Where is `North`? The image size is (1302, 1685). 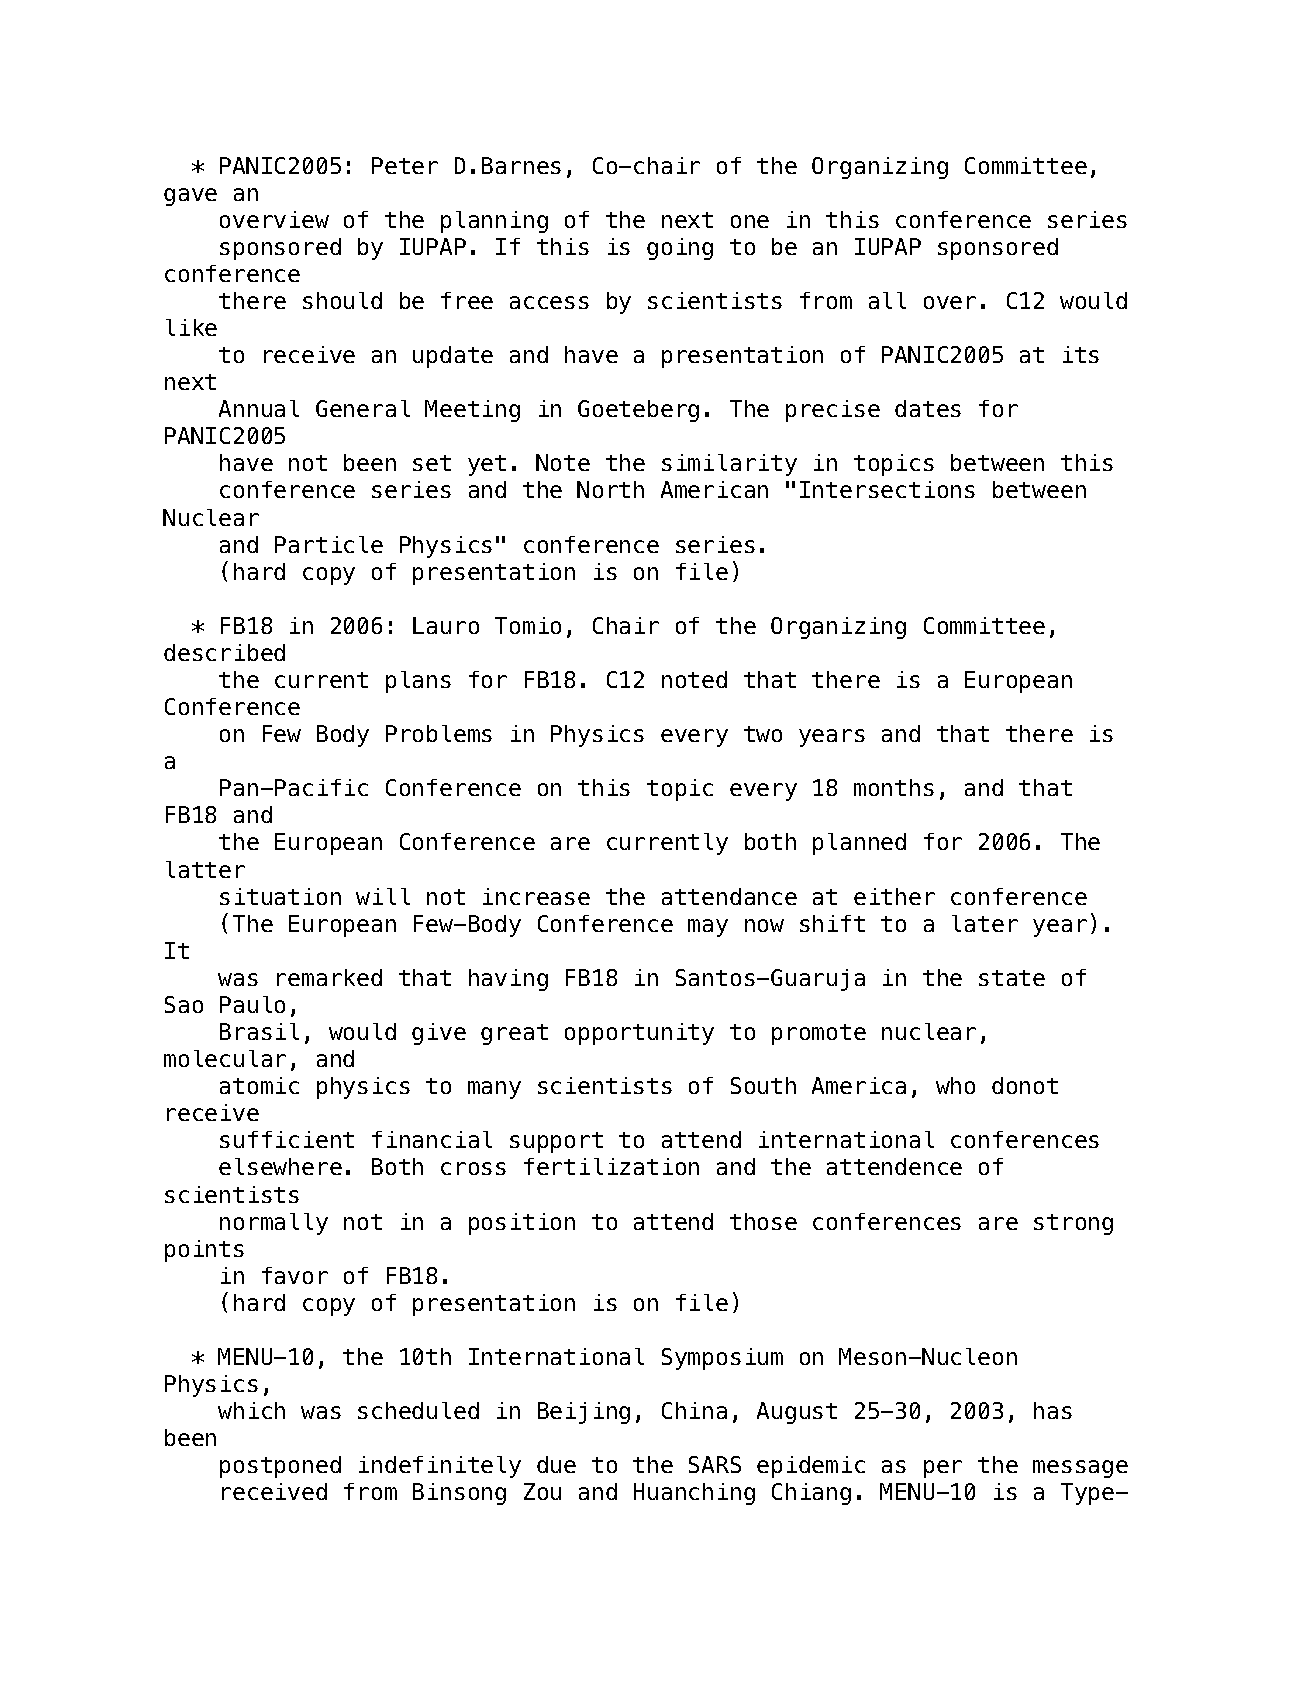
North is located at coordinates (610, 489).
